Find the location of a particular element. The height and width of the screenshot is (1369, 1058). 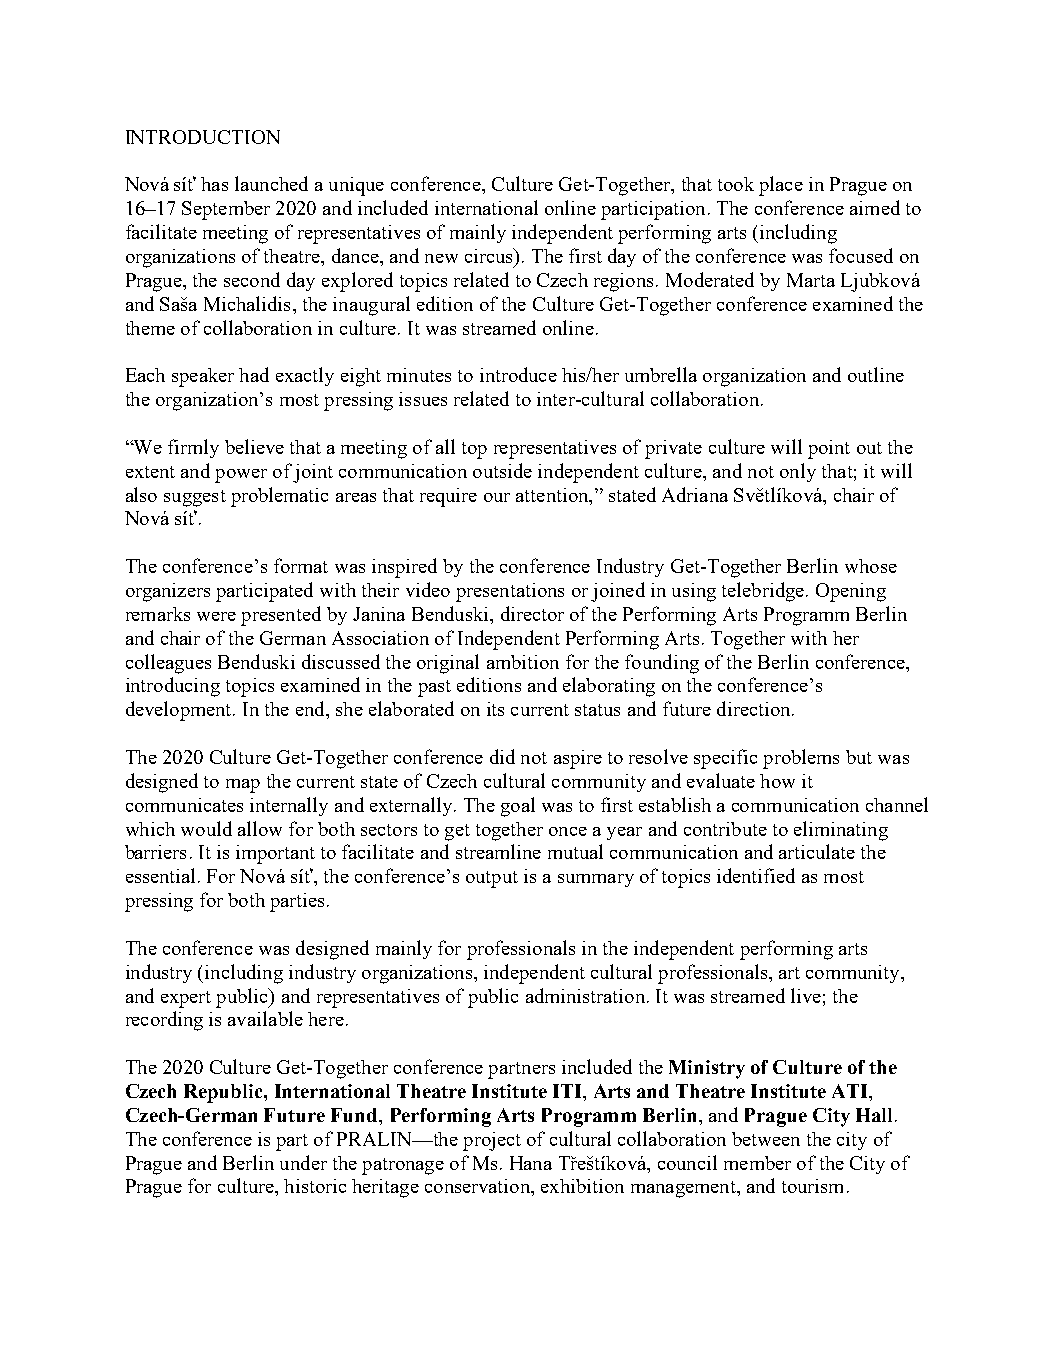

new is located at coordinates (441, 258).
